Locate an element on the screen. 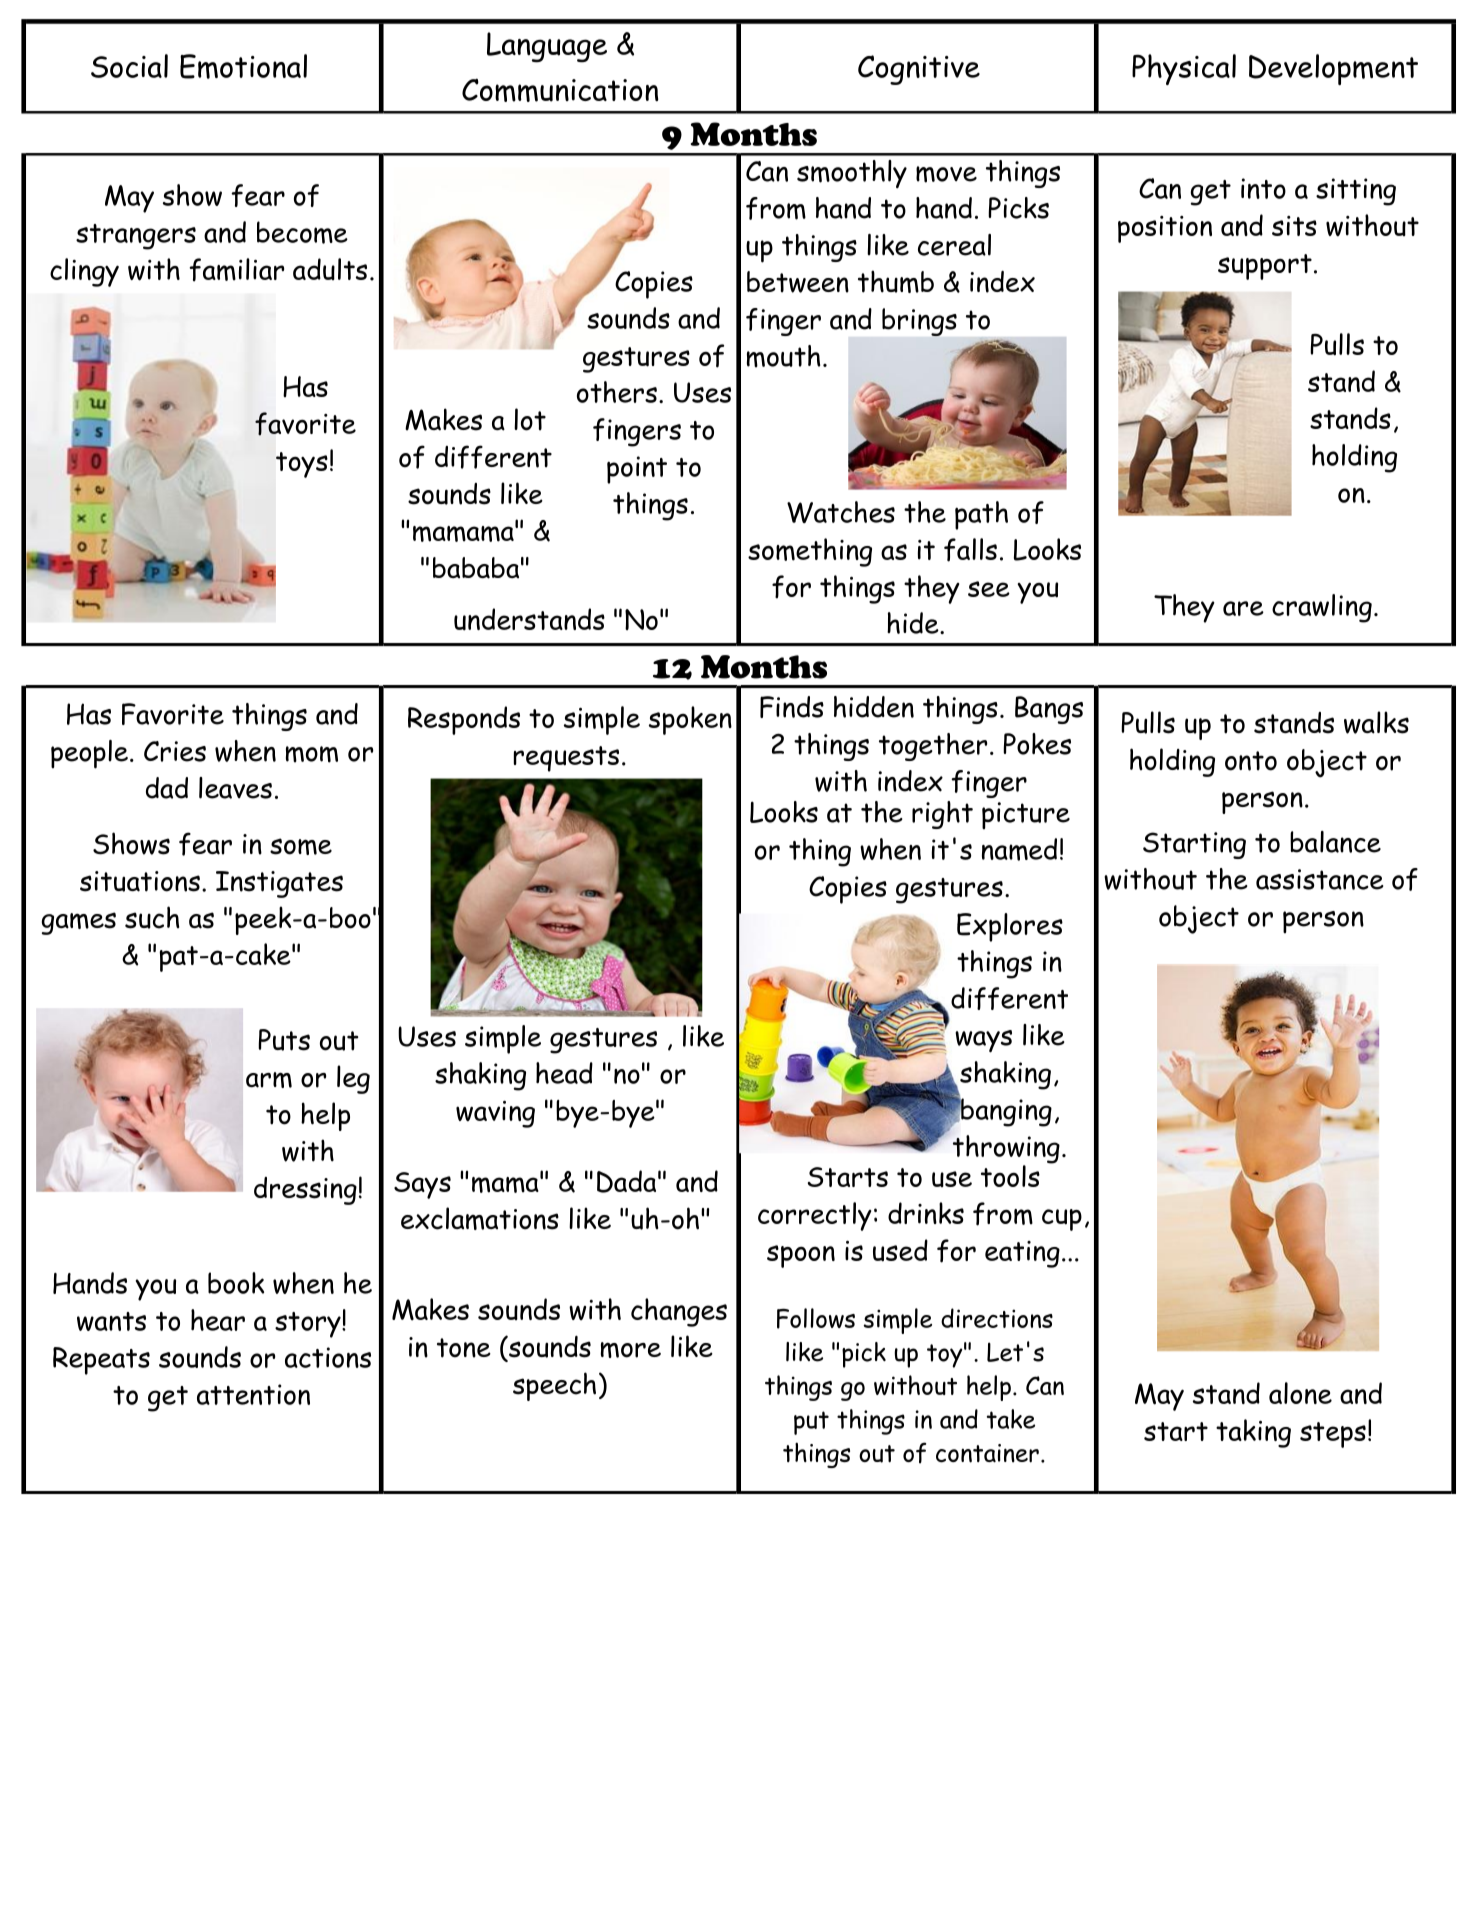 The width and height of the screenshot is (1476, 1911). Physical is located at coordinates (1184, 69).
